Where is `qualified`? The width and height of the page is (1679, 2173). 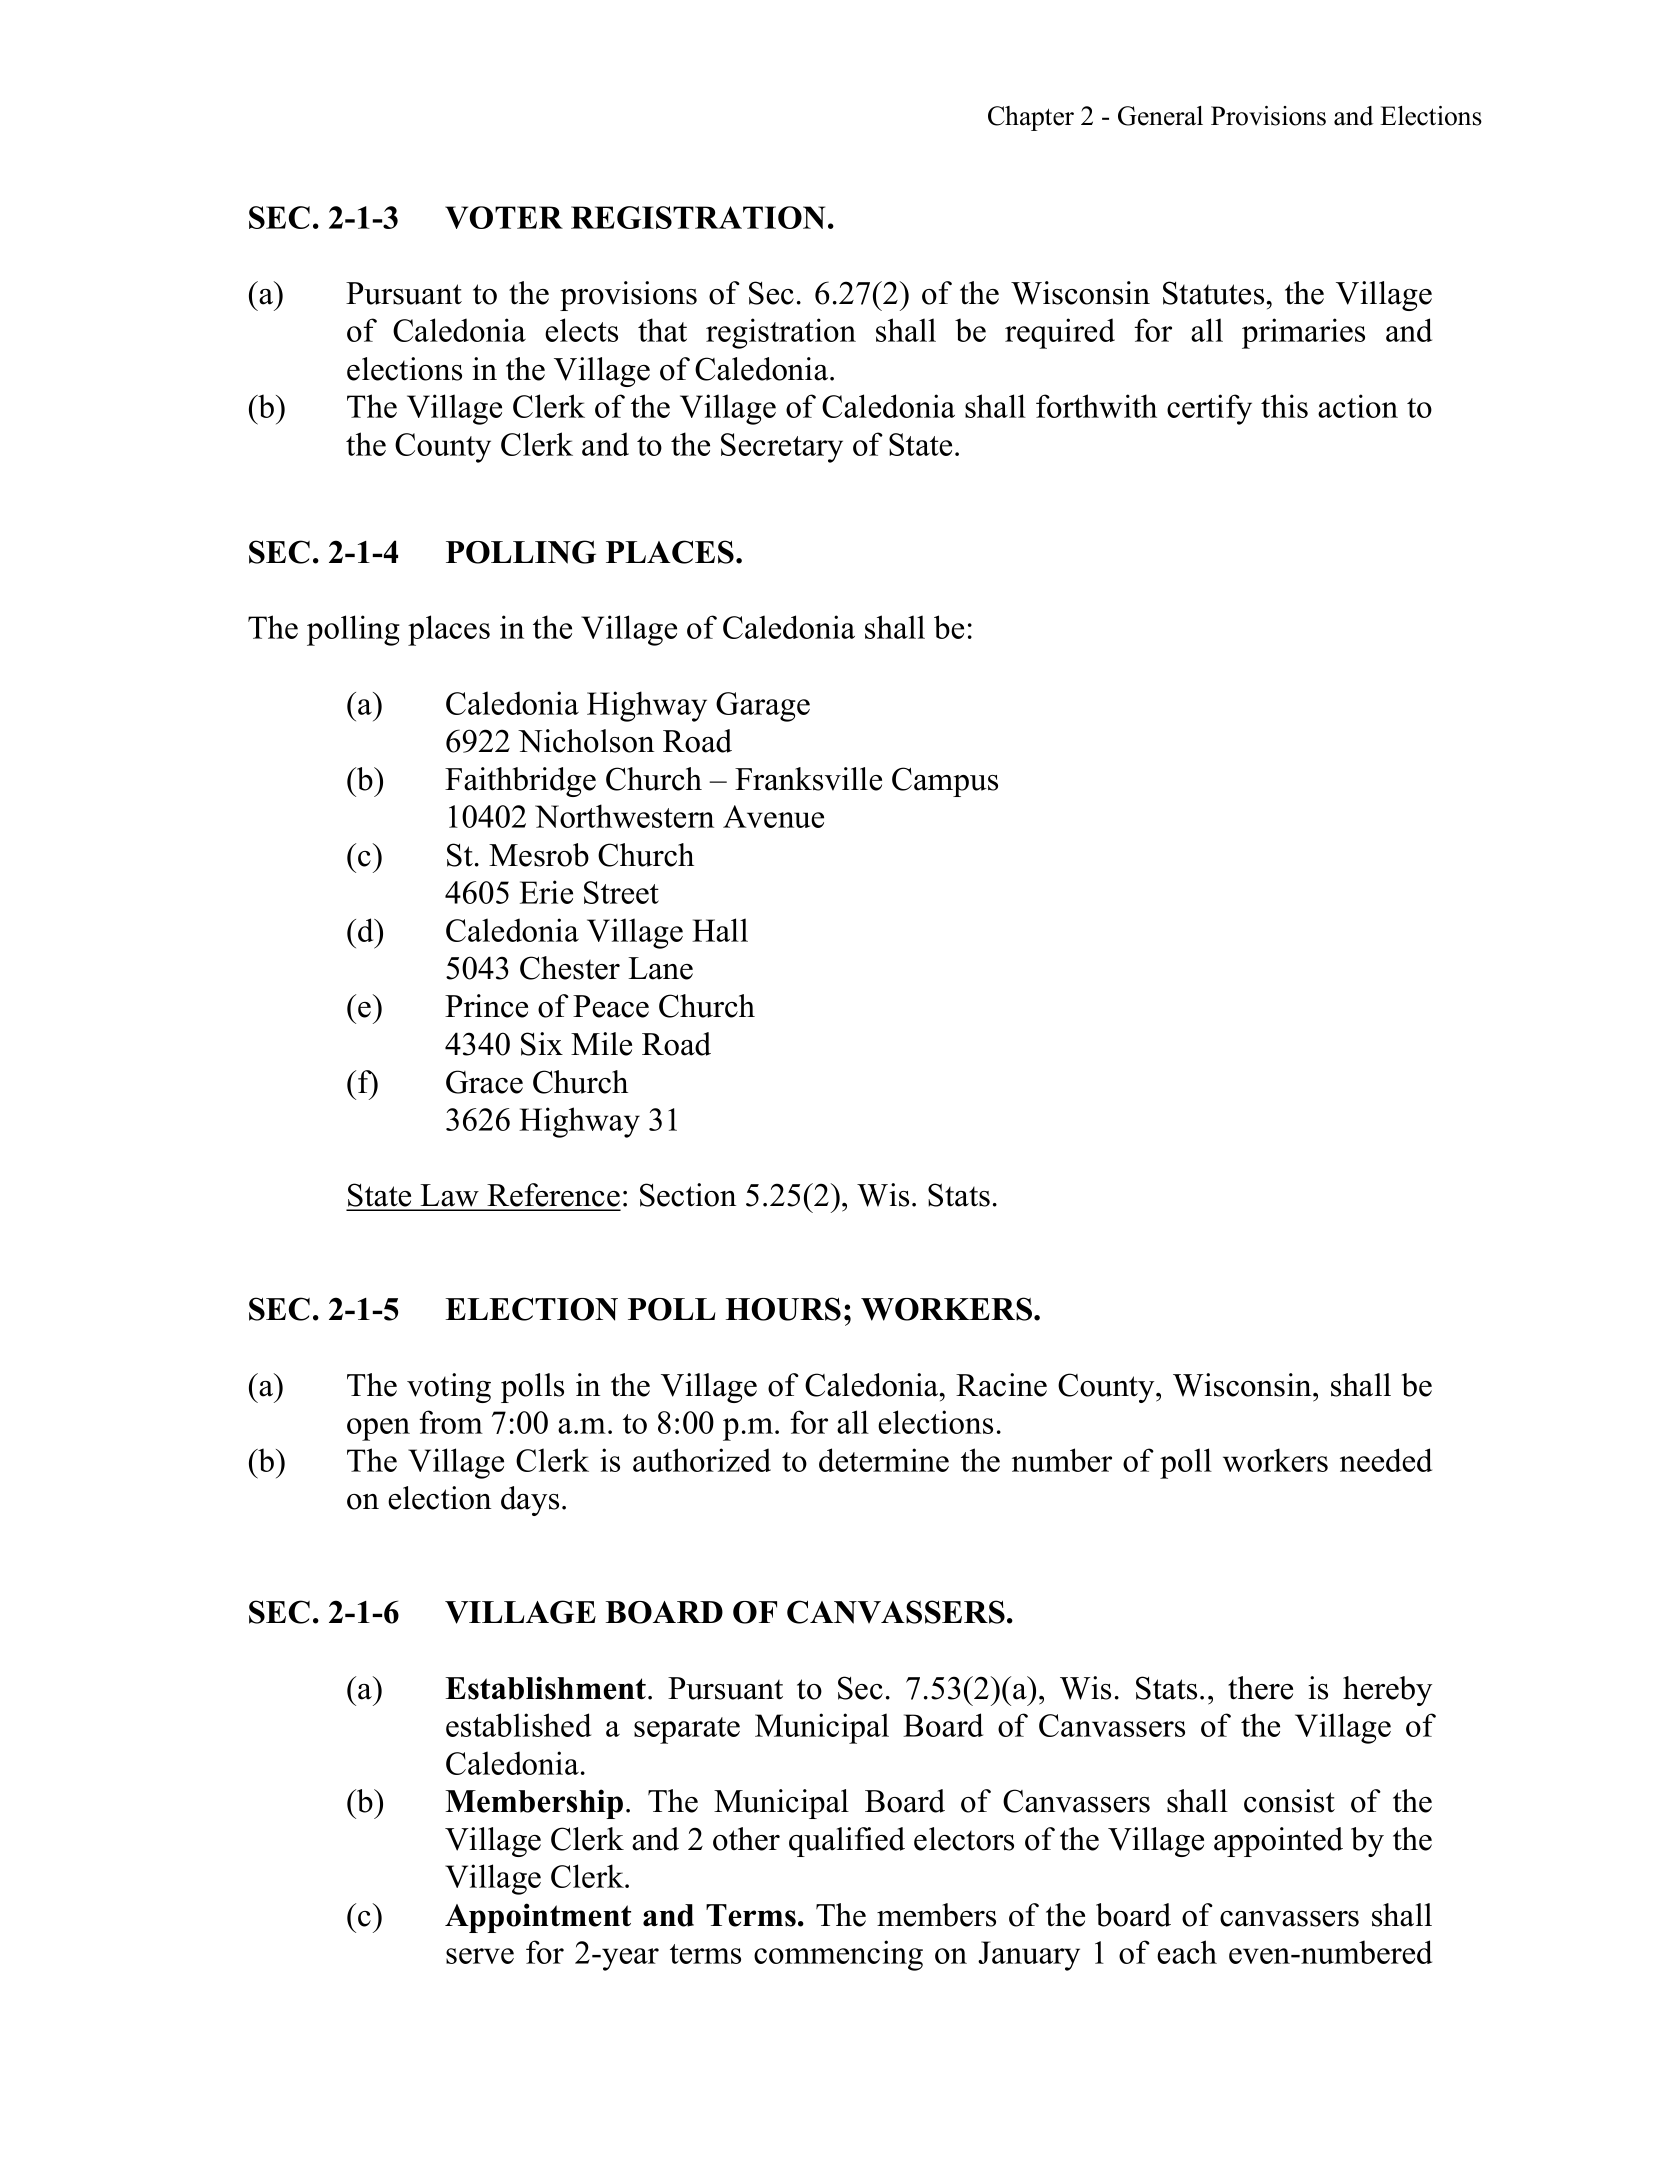 qualified is located at coordinates (847, 1842).
